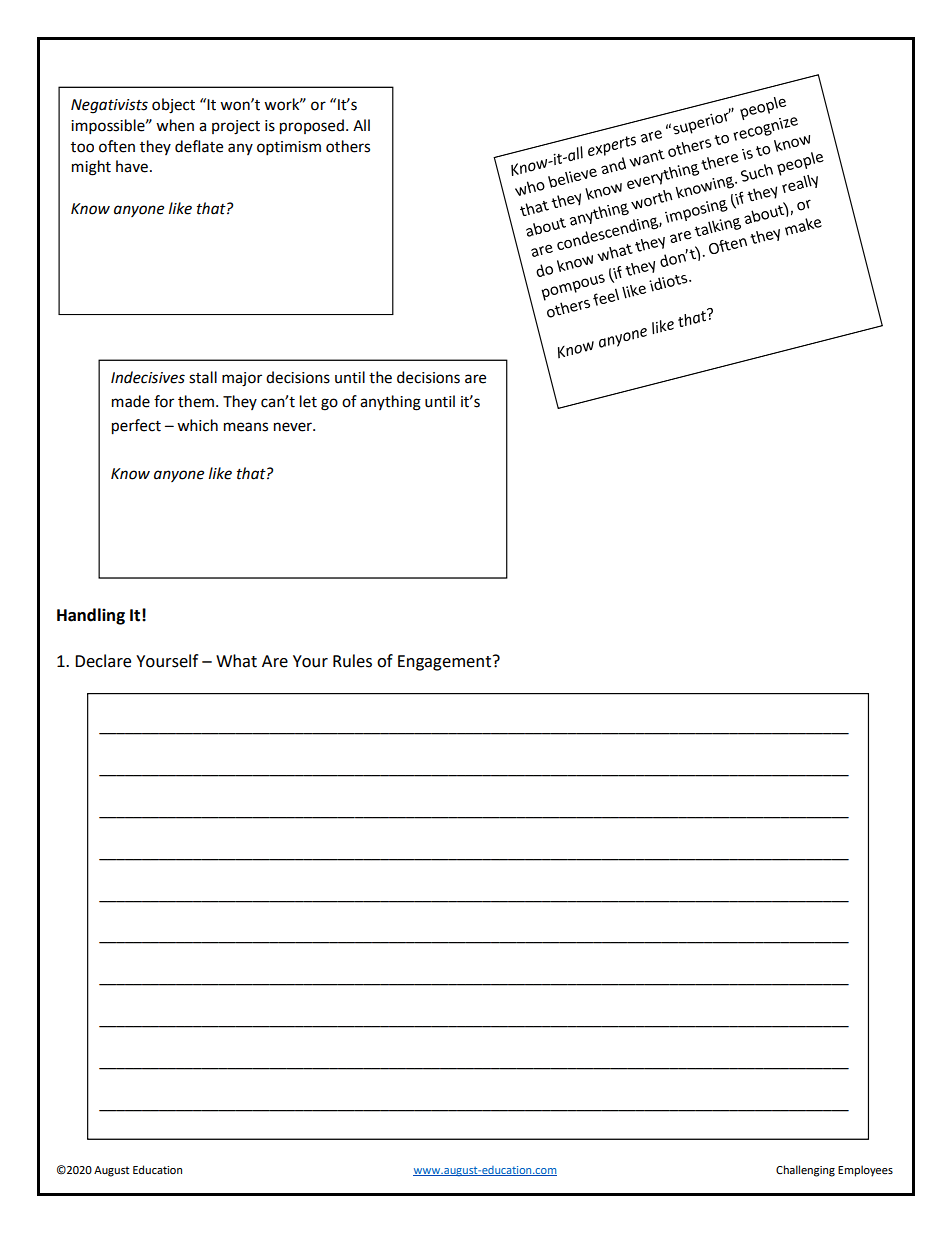 The image size is (952, 1233). Describe the element at coordinates (236, 661) in the screenshot. I see `What` at that location.
